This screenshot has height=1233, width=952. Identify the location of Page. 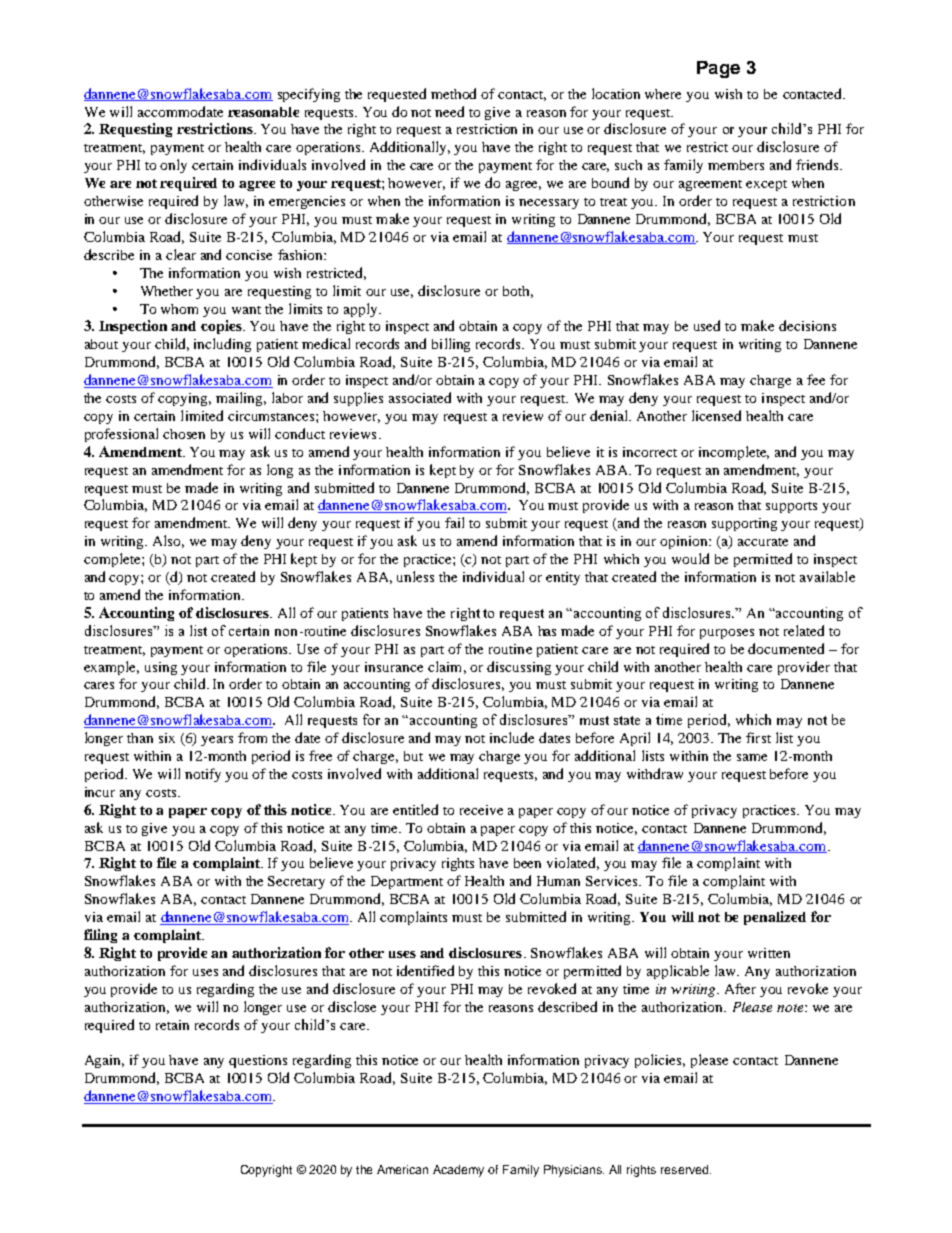
(718, 69).
